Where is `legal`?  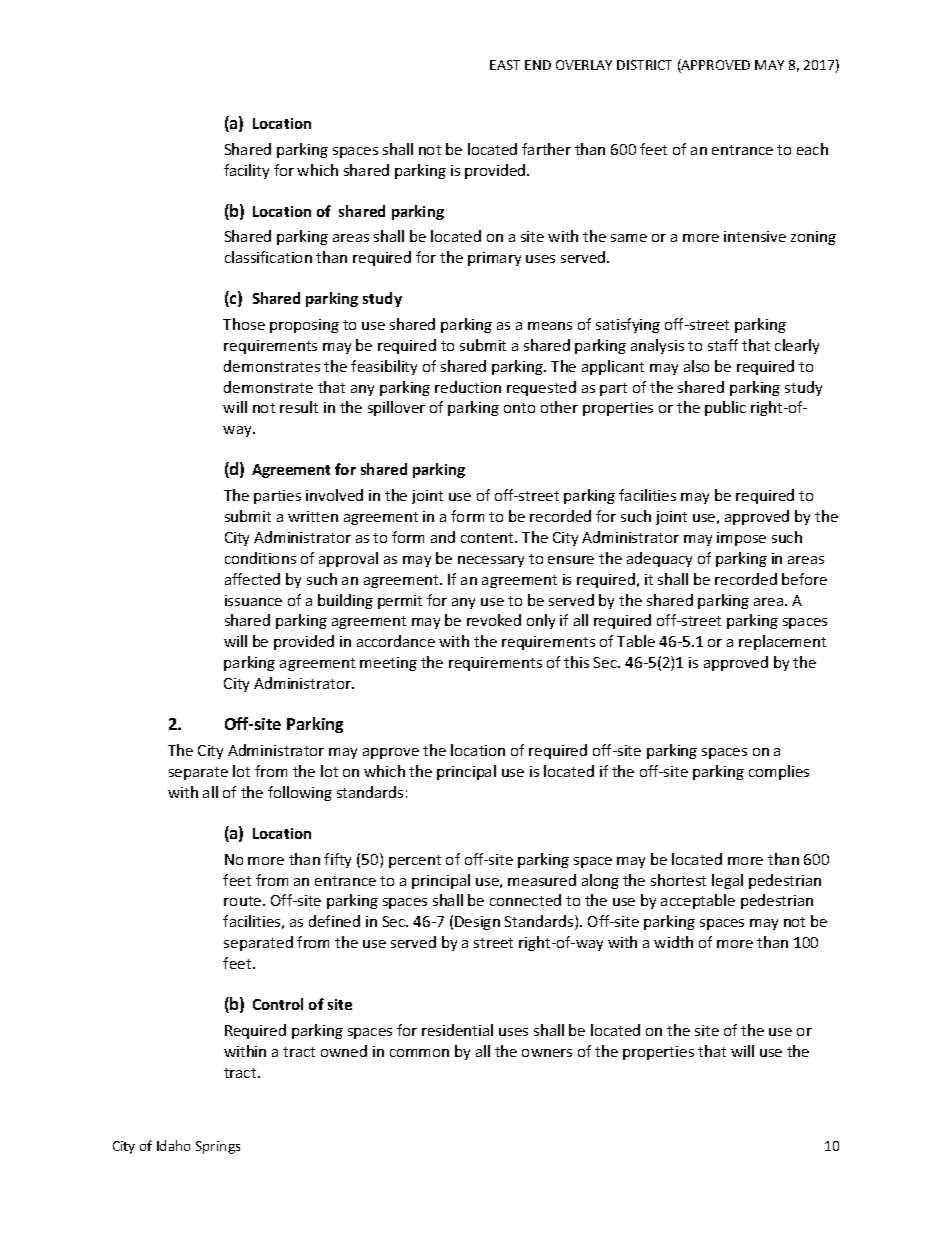 legal is located at coordinates (727, 881).
